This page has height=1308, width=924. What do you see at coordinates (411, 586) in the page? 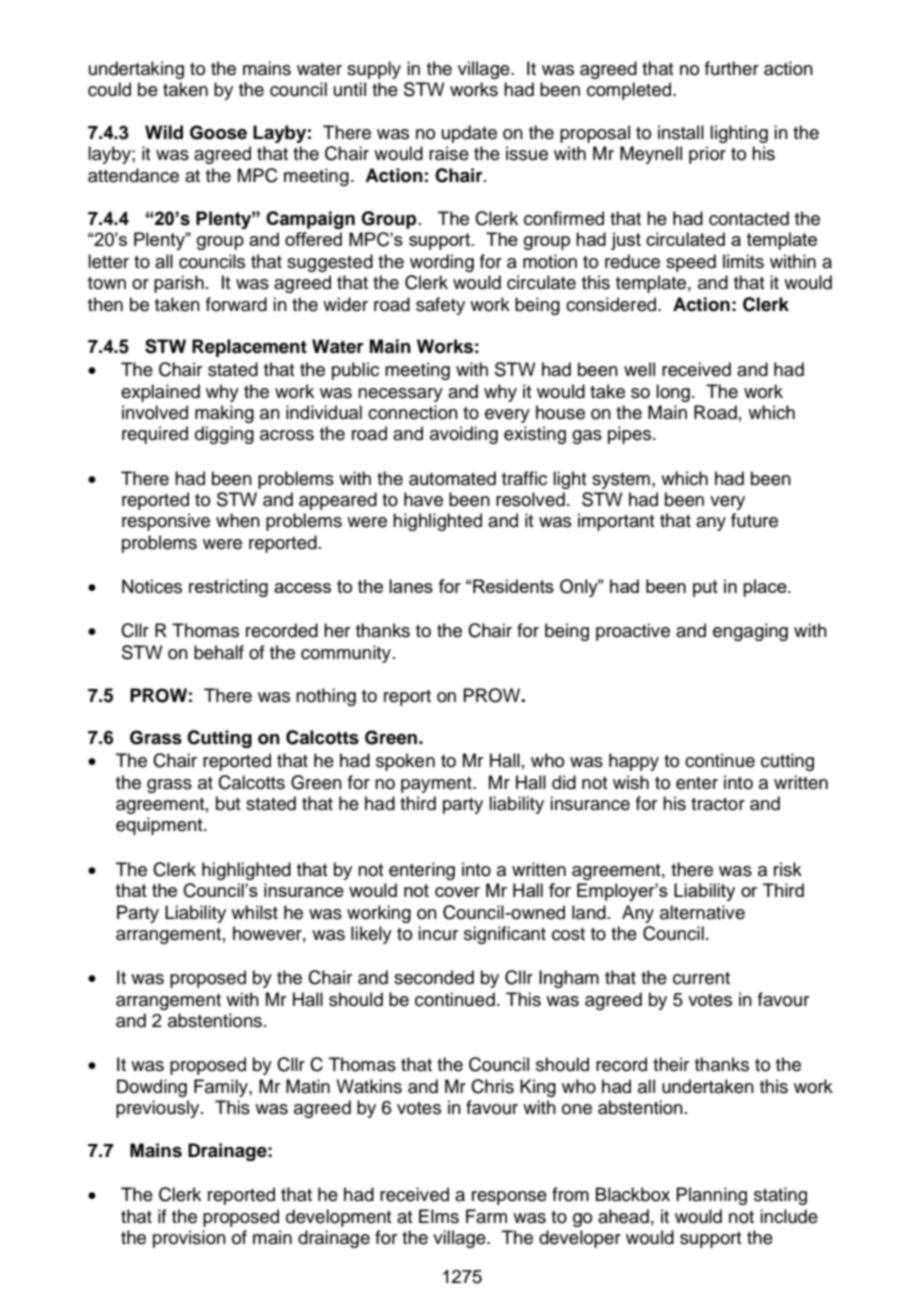
I see `lanes` at bounding box center [411, 586].
